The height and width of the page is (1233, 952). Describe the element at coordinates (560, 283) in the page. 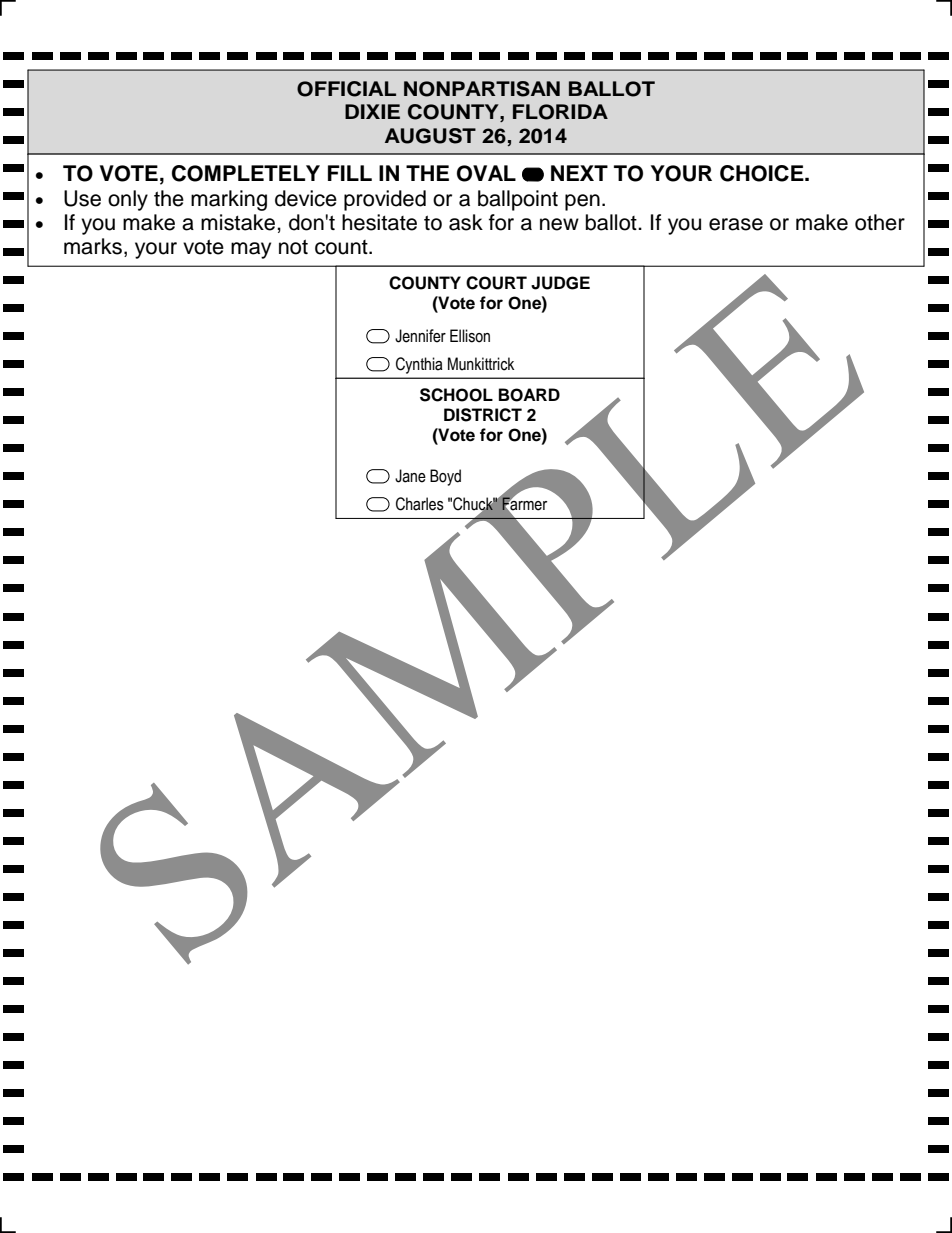

I see `JUDGE` at that location.
